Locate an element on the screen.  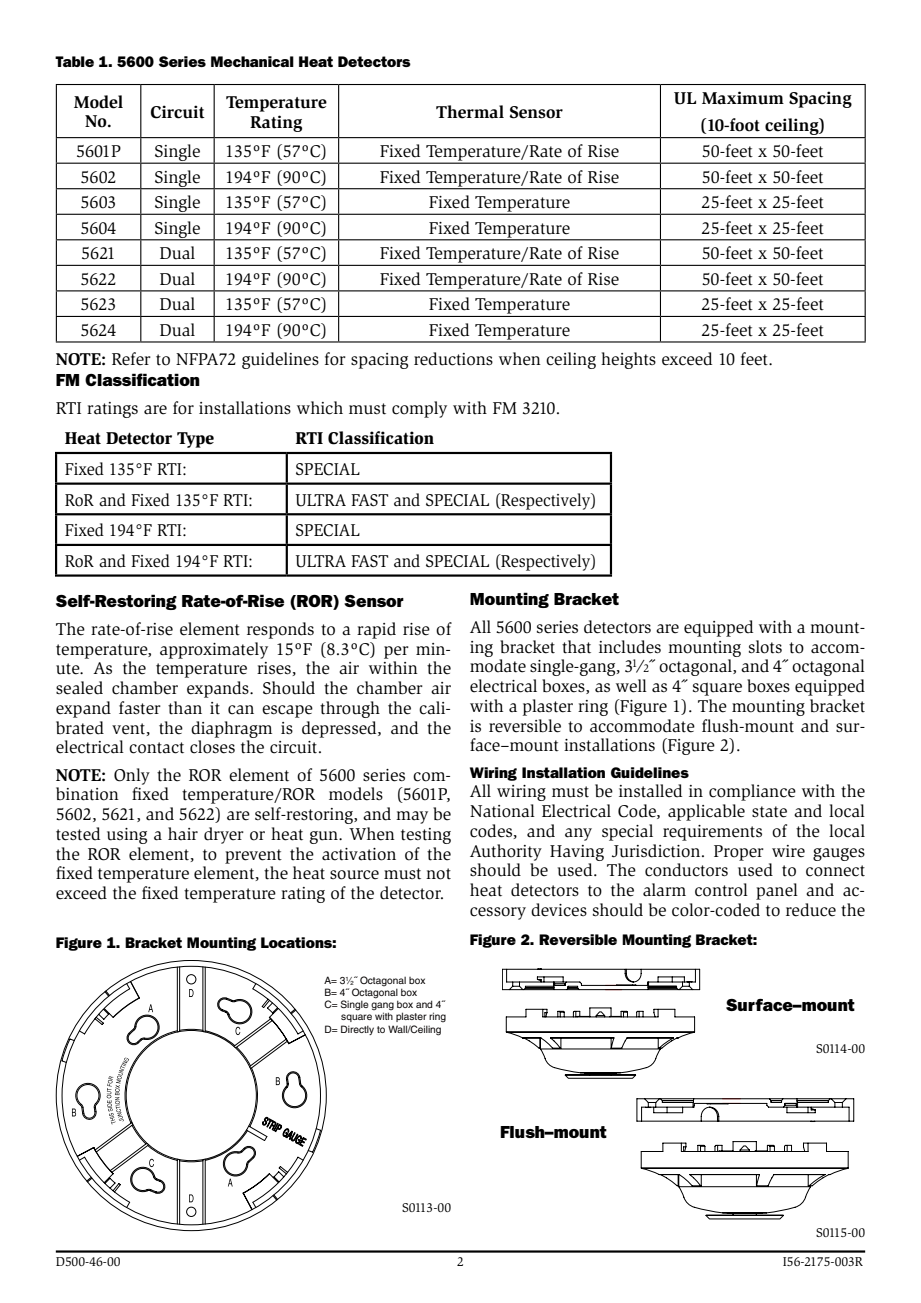
Directly is located at coordinates (357, 1030).
